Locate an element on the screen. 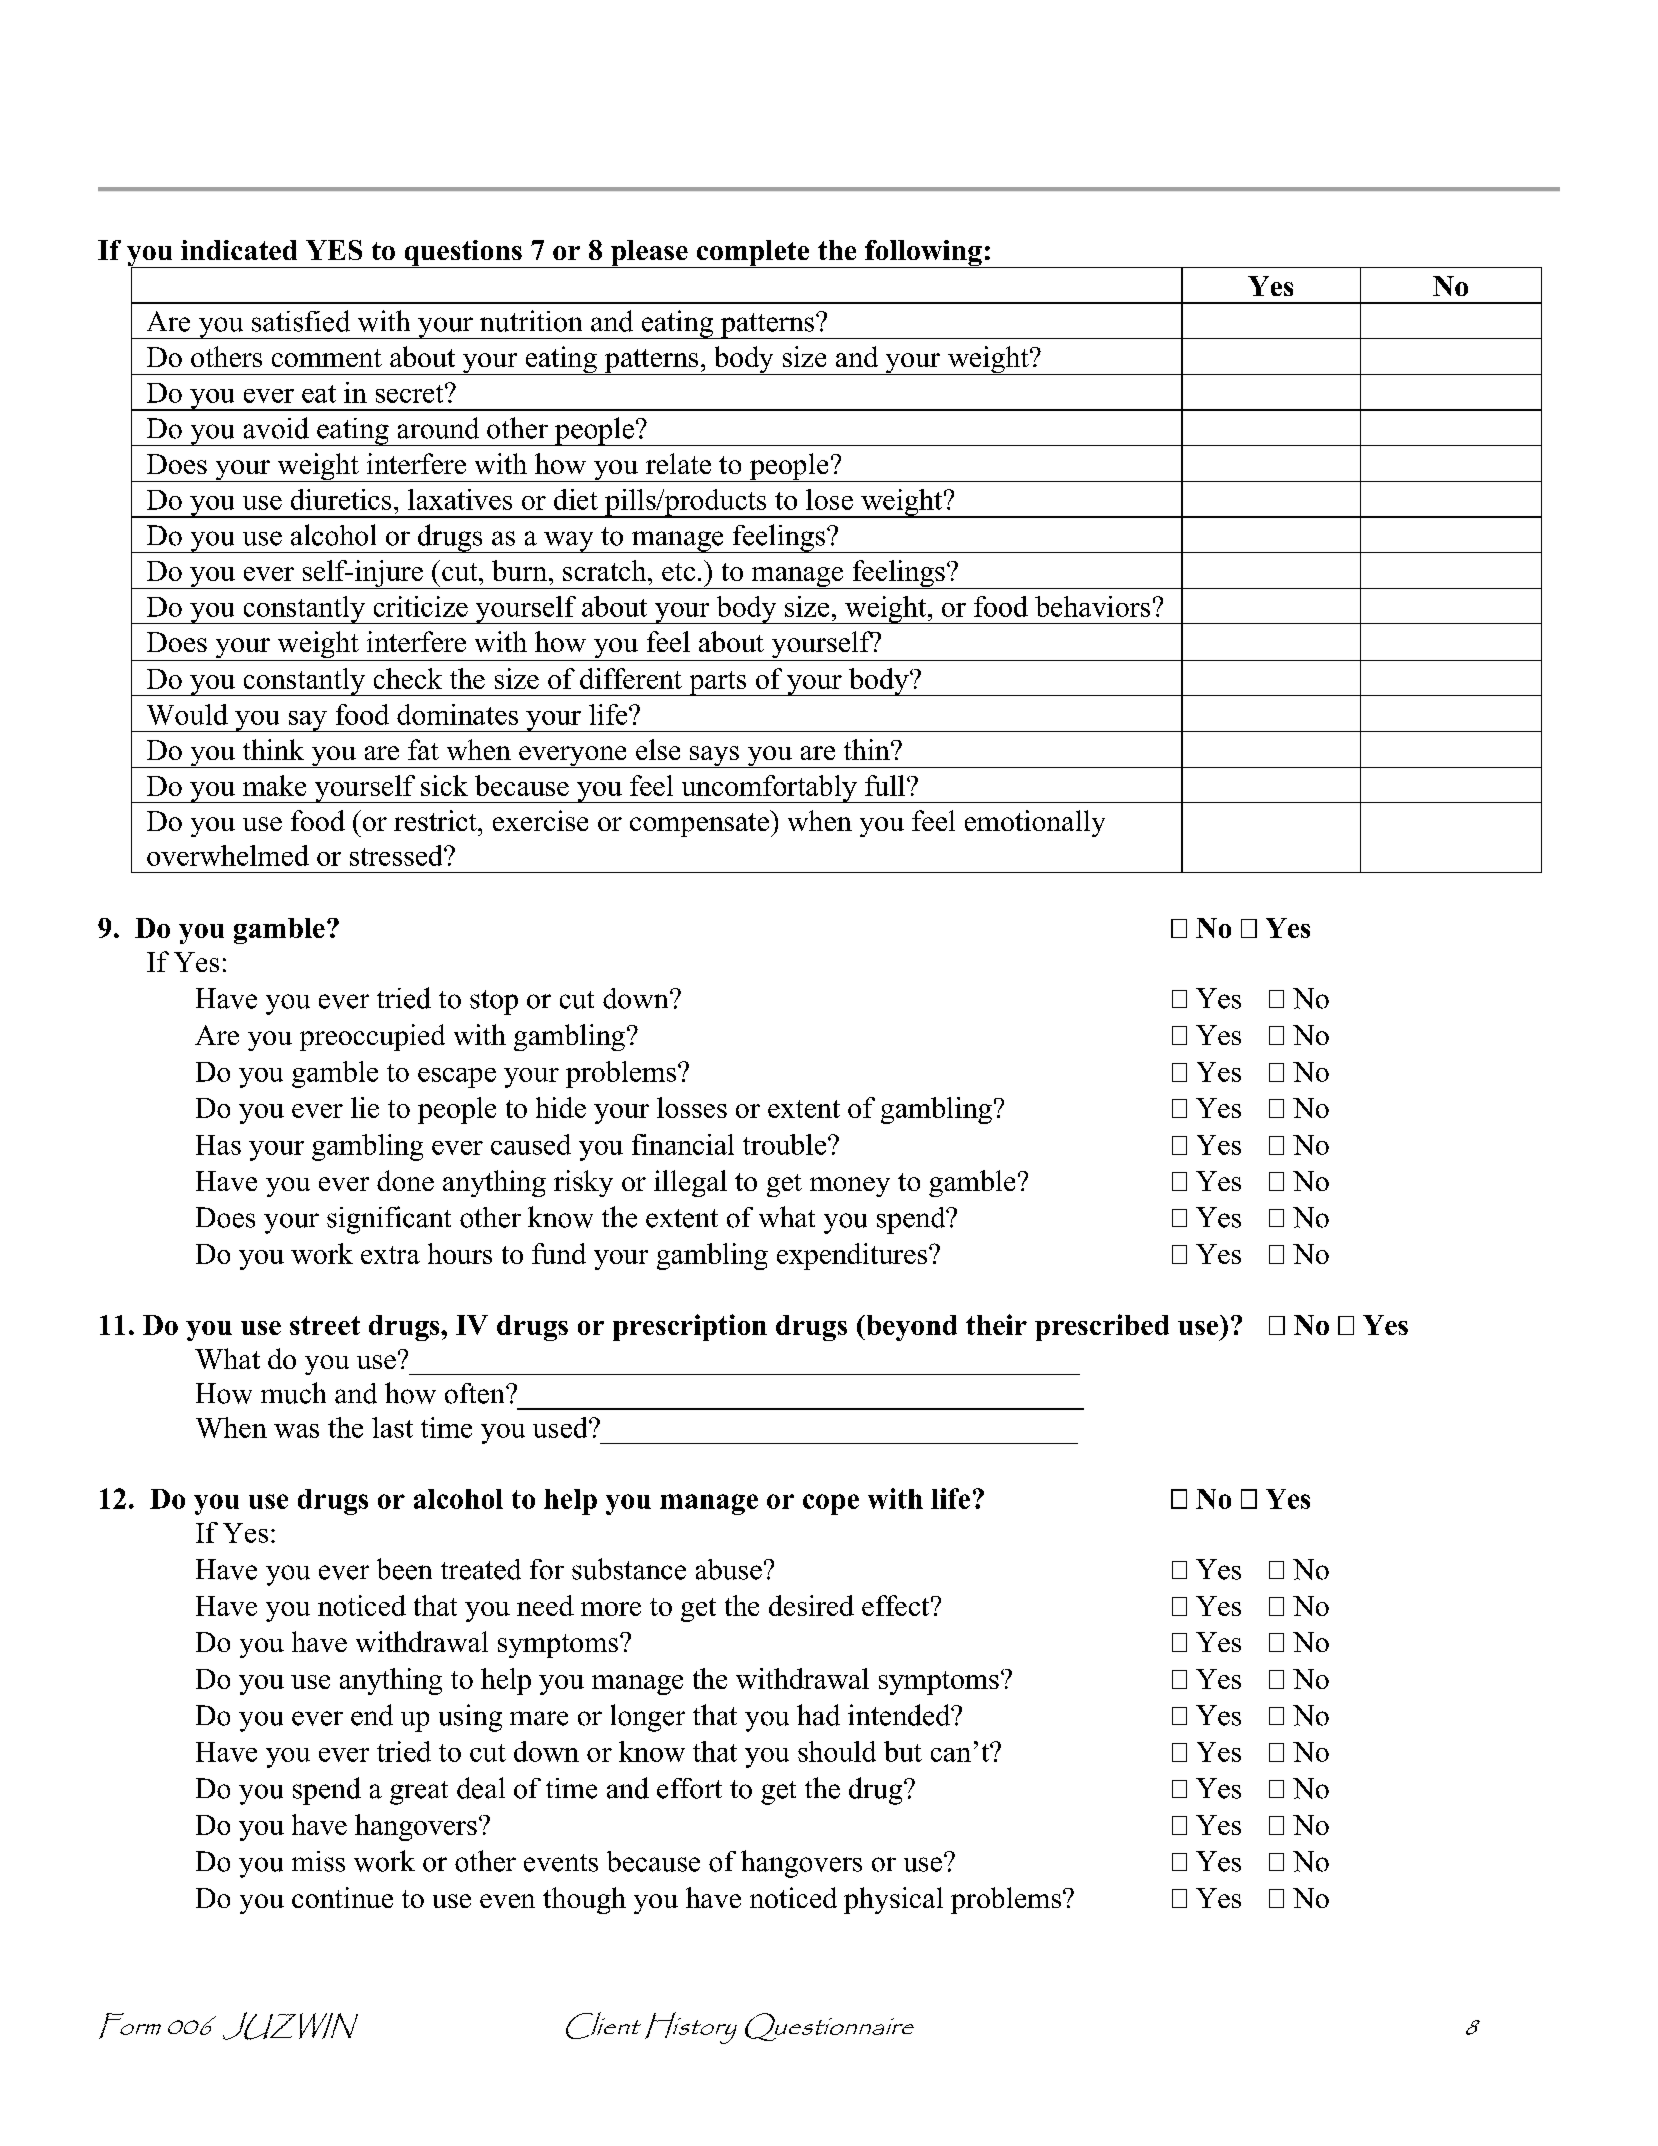 This screenshot has height=2146, width=1658. compensate is located at coordinates (699, 825).
